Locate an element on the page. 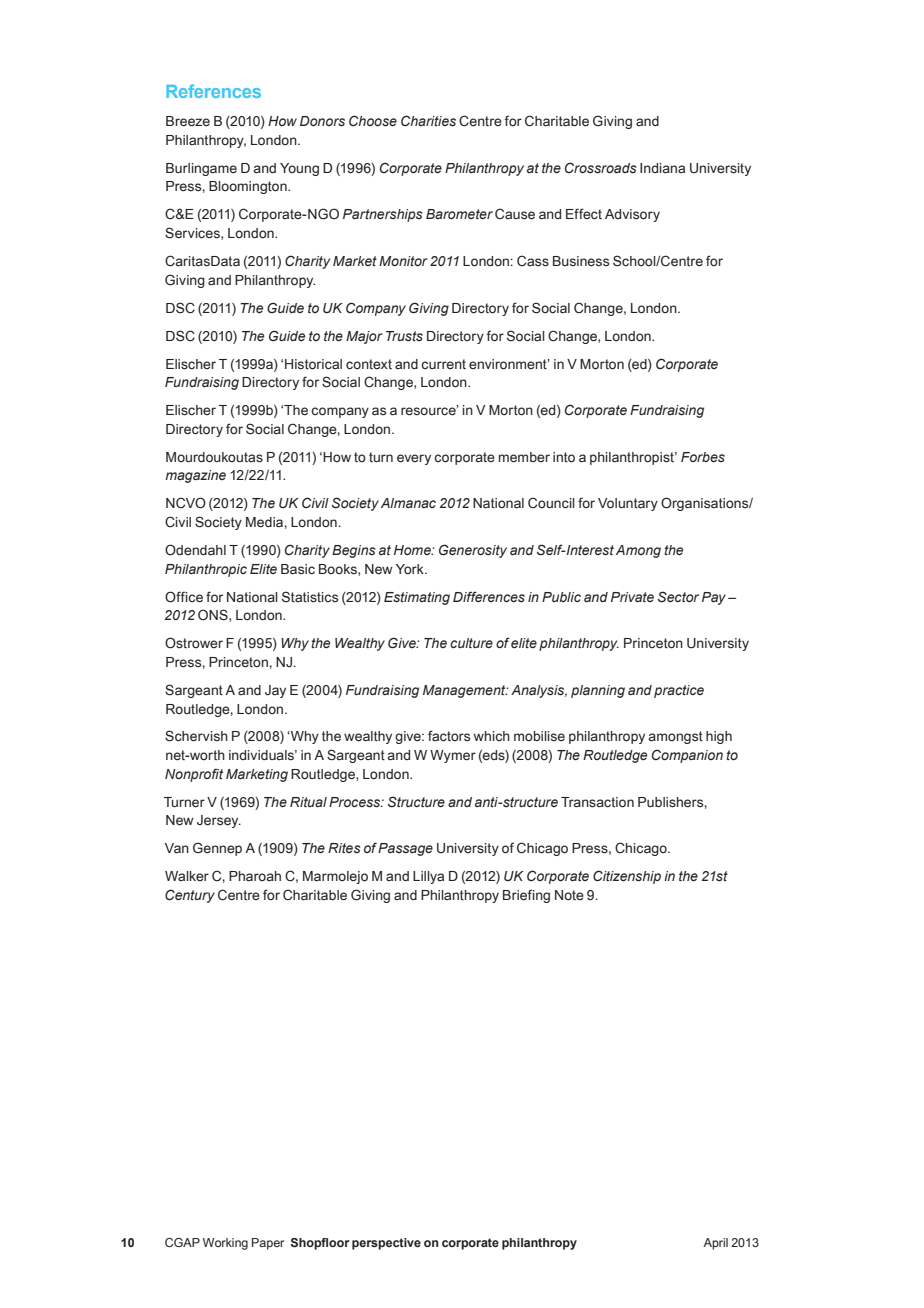 The image size is (924, 1308). Almanac is located at coordinates (408, 503).
